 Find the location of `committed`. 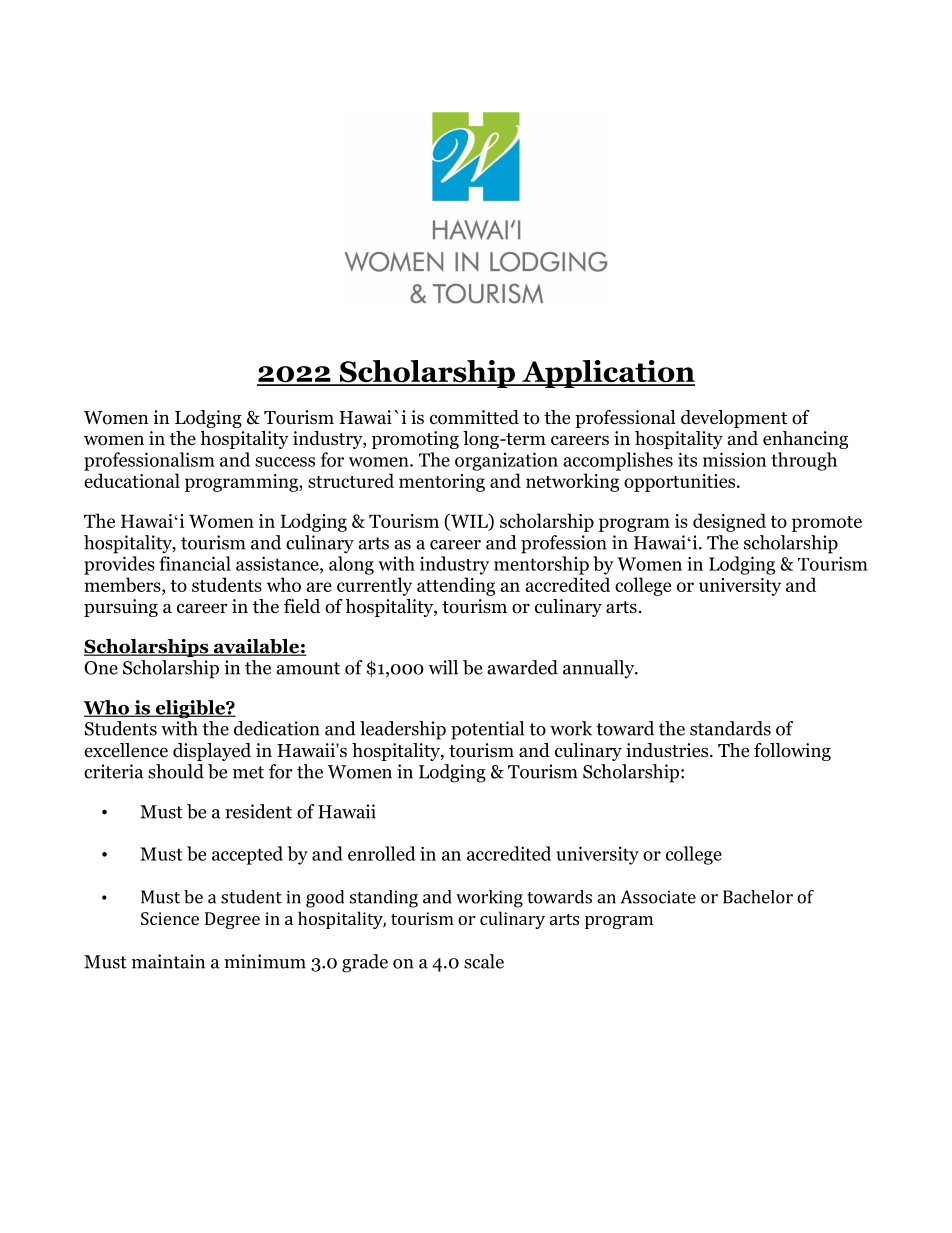

committed is located at coordinates (474, 417).
